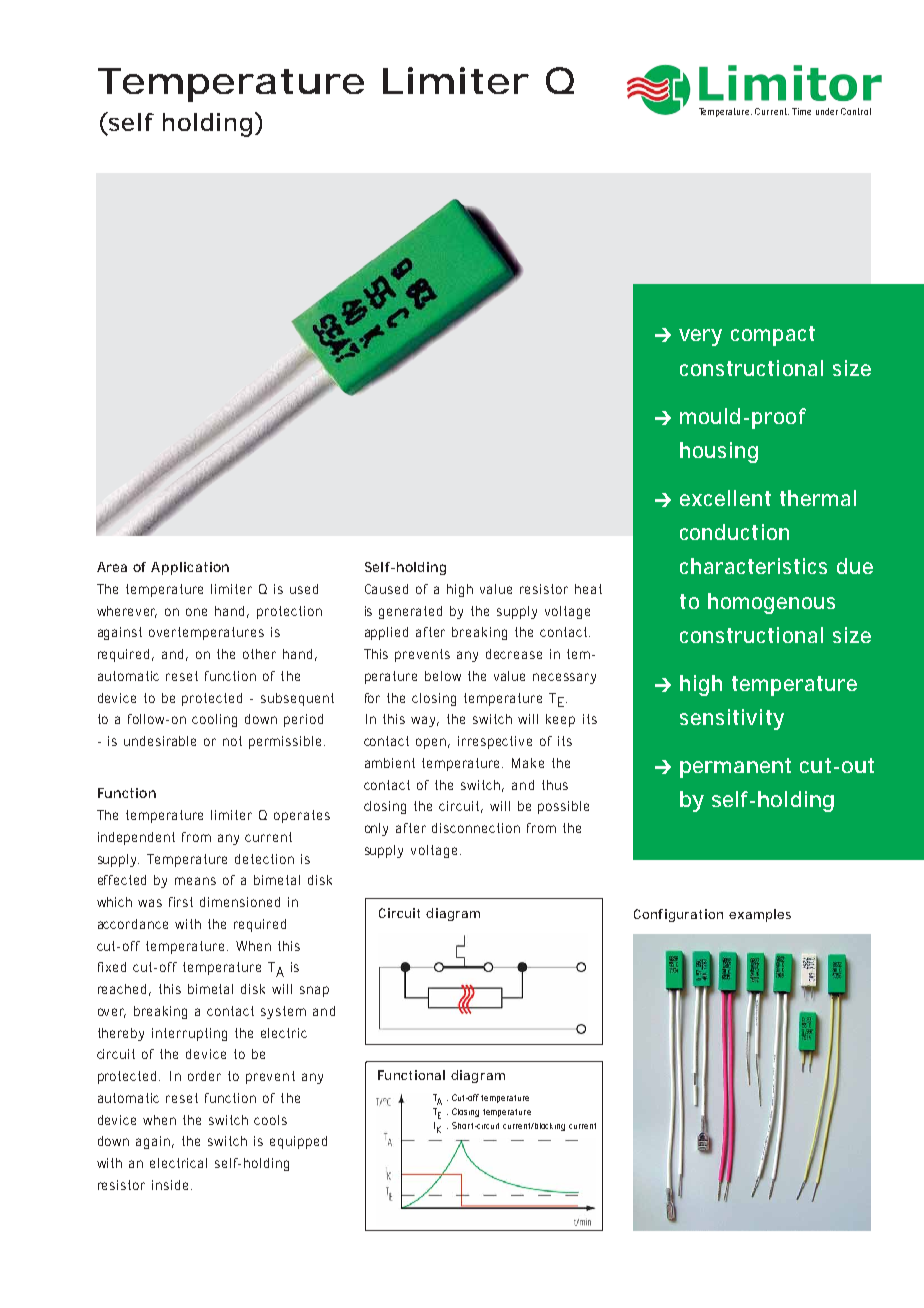 The height and width of the document is (1308, 924). What do you see at coordinates (827, 111) in the document?
I see `under` at bounding box center [827, 111].
